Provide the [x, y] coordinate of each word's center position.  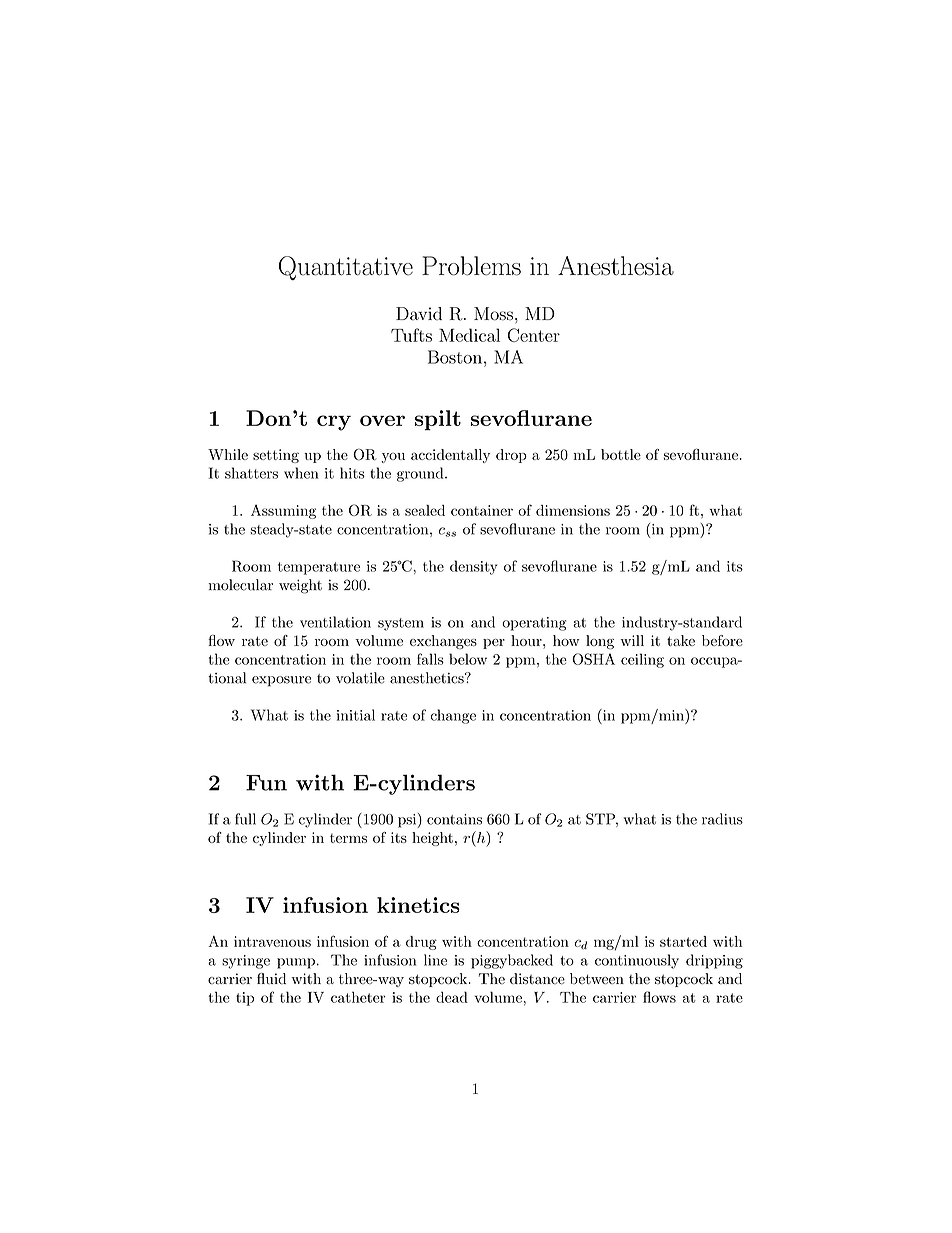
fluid [271, 978]
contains [454, 819]
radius [722, 819]
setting [276, 456]
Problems [471, 266]
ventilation [335, 622]
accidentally [450, 456]
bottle [621, 454]
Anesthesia [616, 266]
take [681, 640]
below [468, 659]
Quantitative [346, 268]
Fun [266, 783]
